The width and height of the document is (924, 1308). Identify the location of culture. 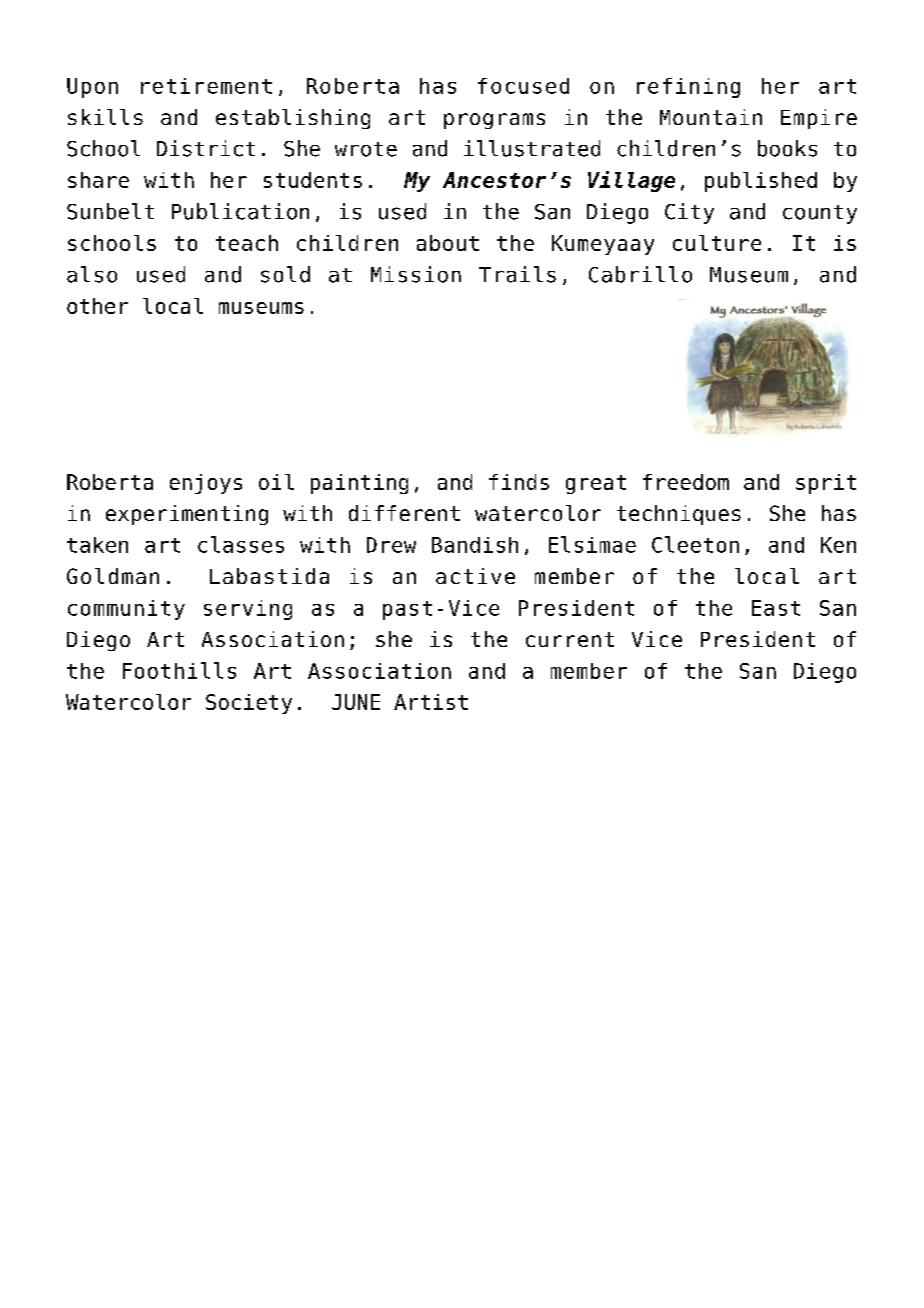
(717, 243).
